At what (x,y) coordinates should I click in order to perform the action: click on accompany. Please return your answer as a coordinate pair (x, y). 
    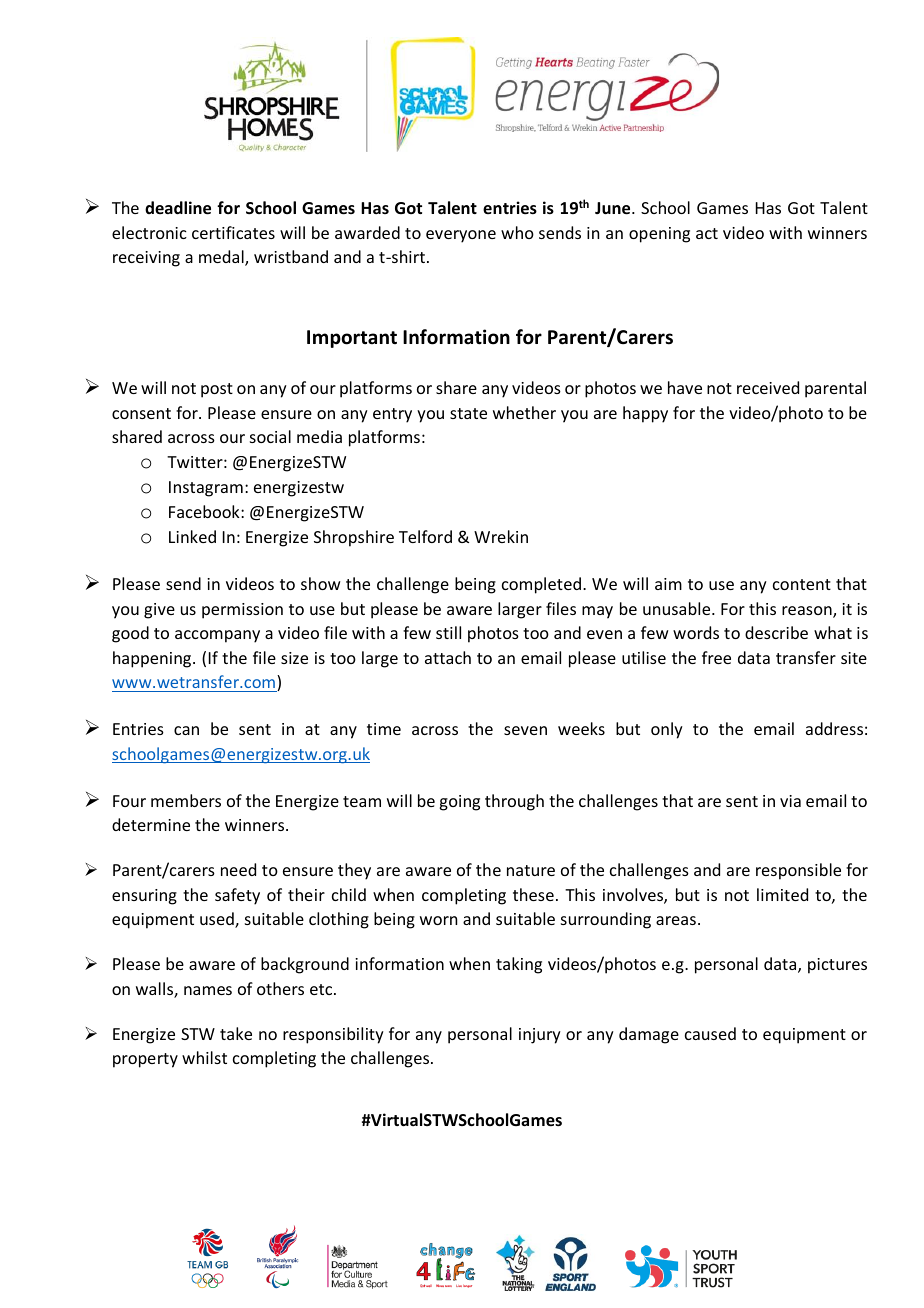
    Looking at the image, I should click on (217, 636).
